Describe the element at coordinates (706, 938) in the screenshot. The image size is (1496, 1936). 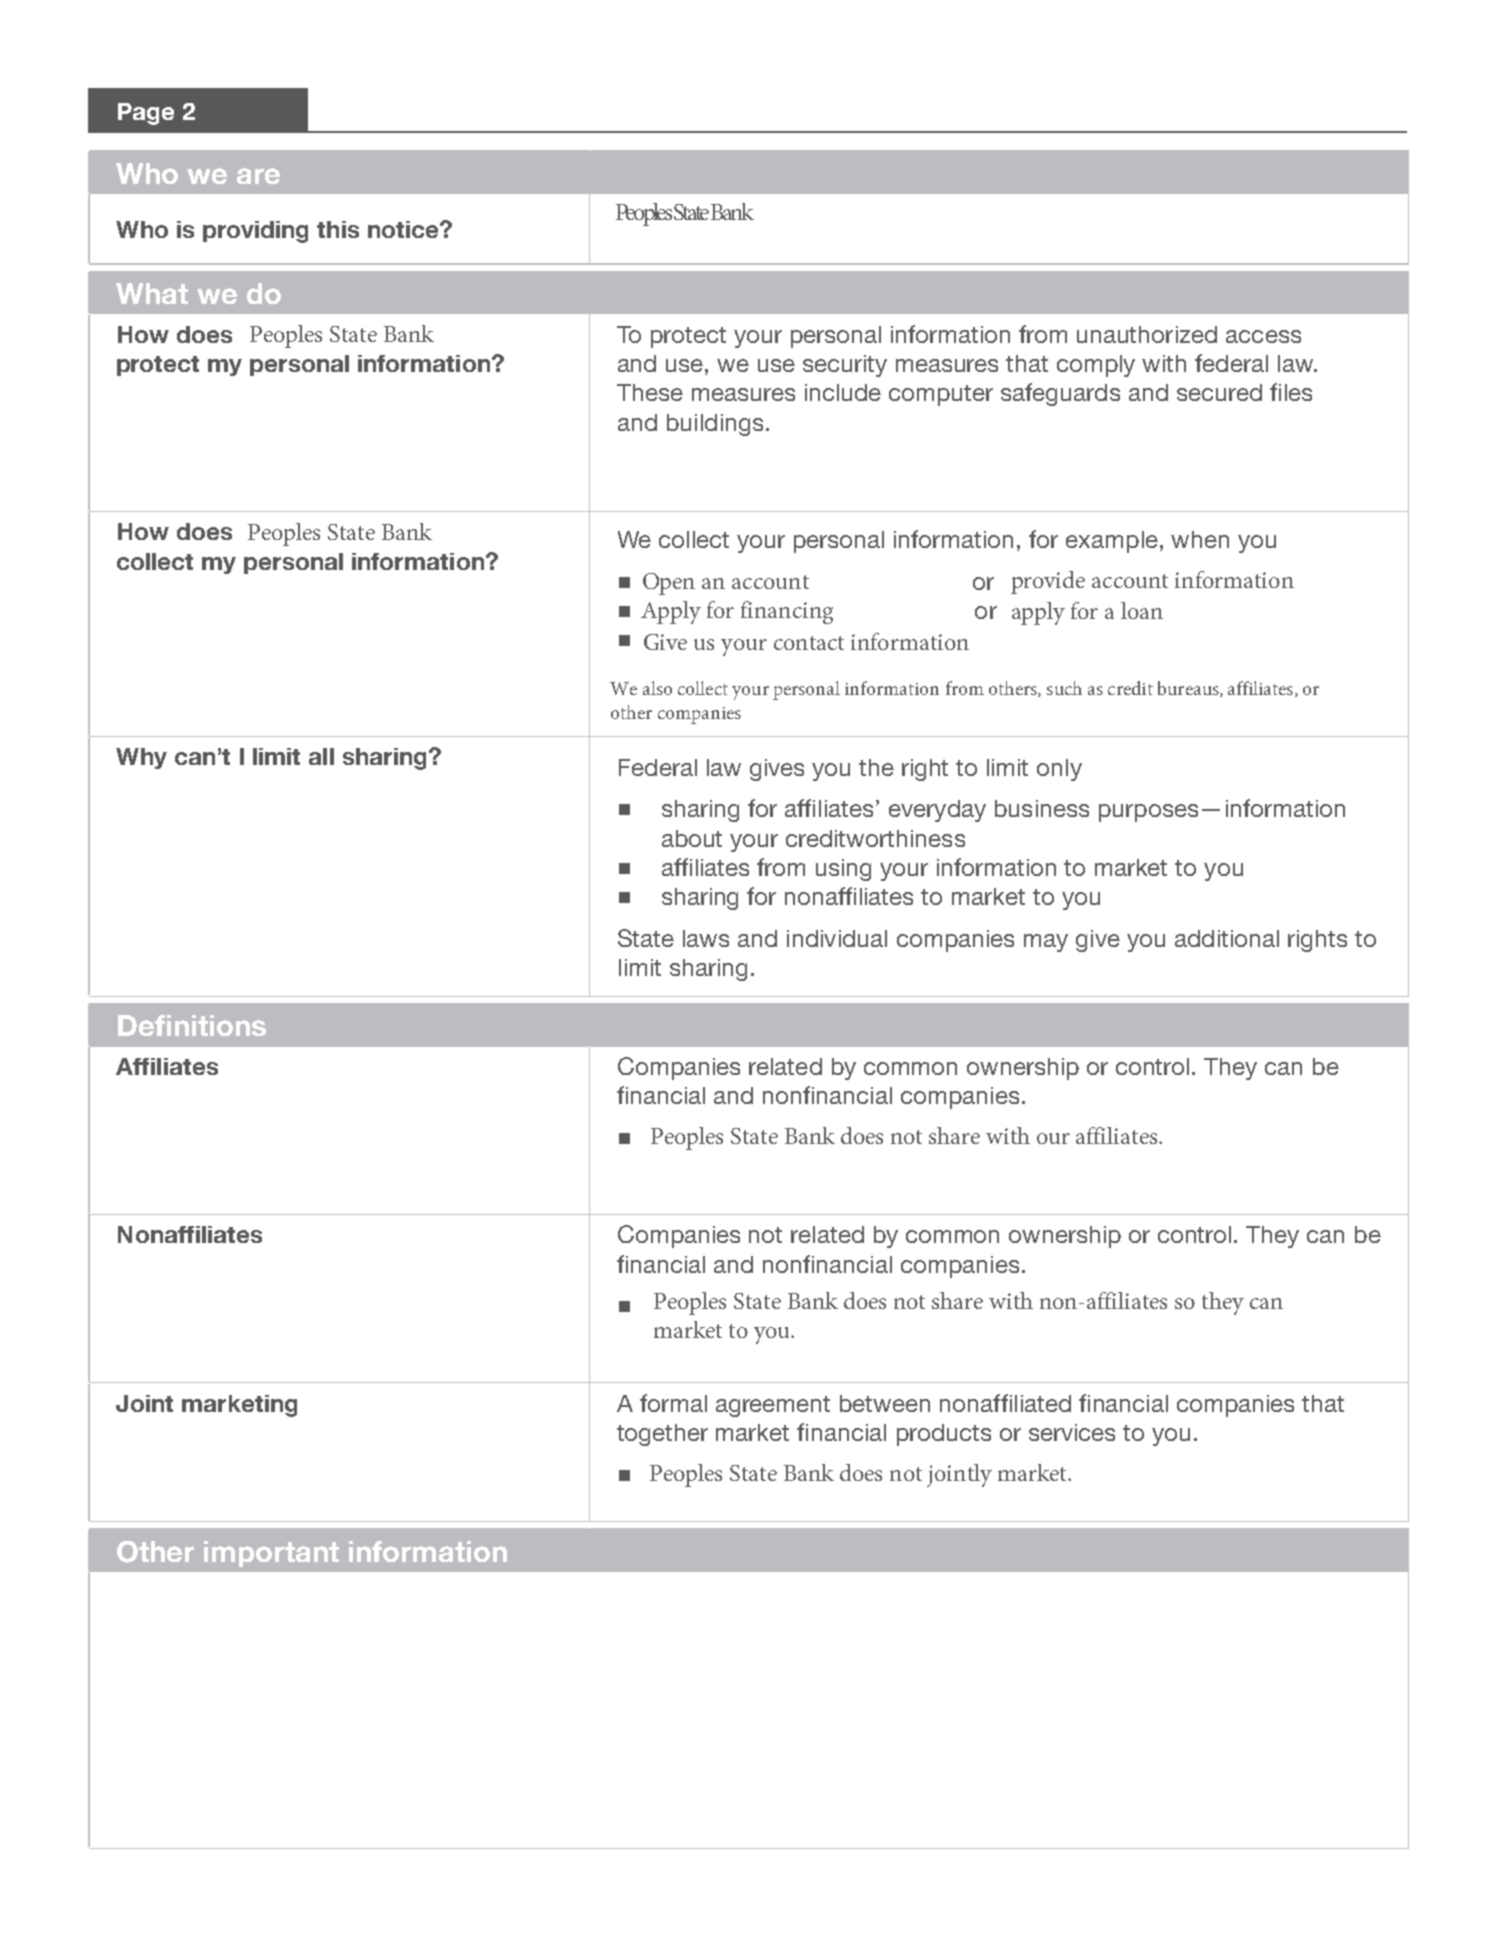
I see `laws` at that location.
